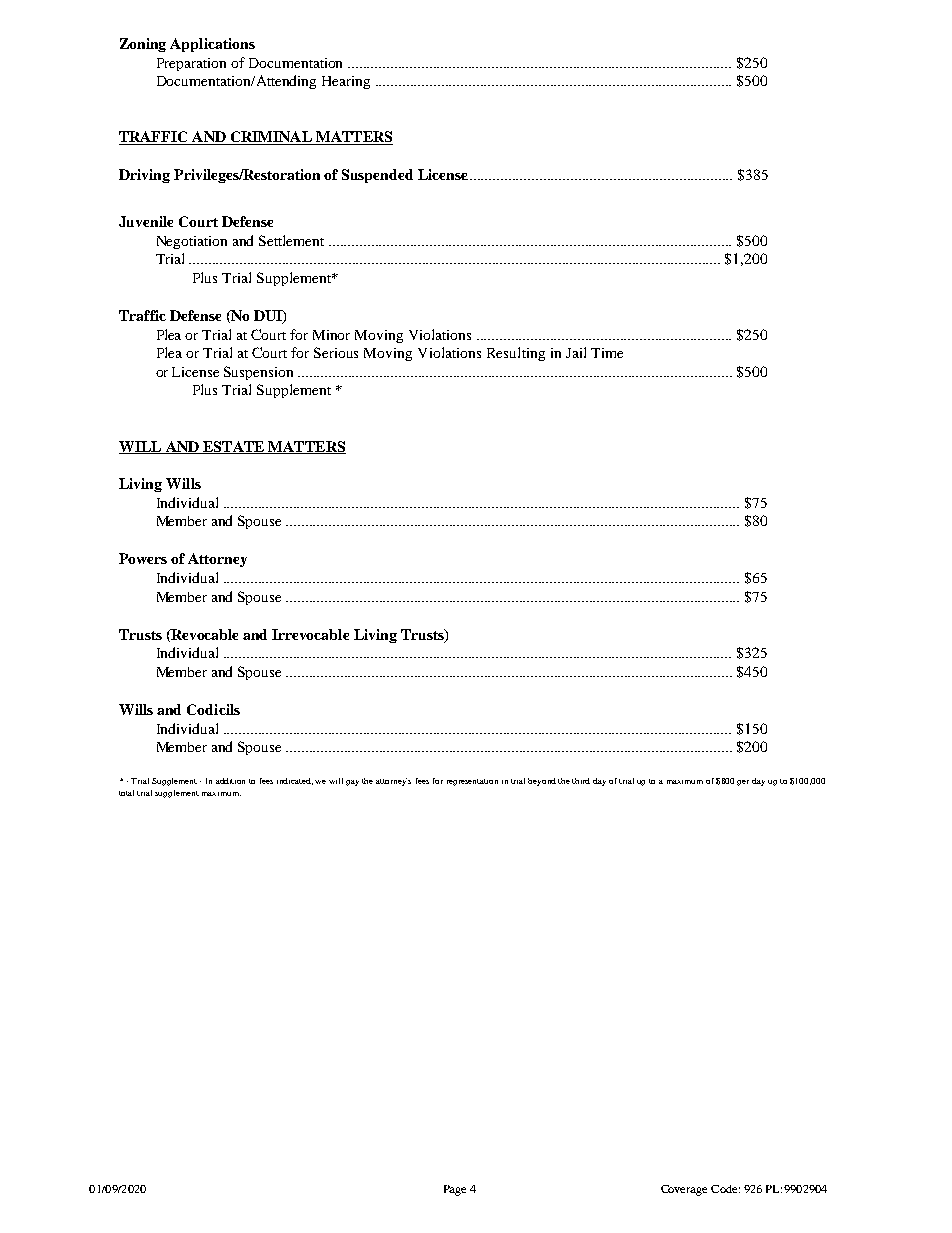 The height and width of the page is (1233, 952). What do you see at coordinates (234, 447) in the page?
I see `ESTATE` at bounding box center [234, 447].
